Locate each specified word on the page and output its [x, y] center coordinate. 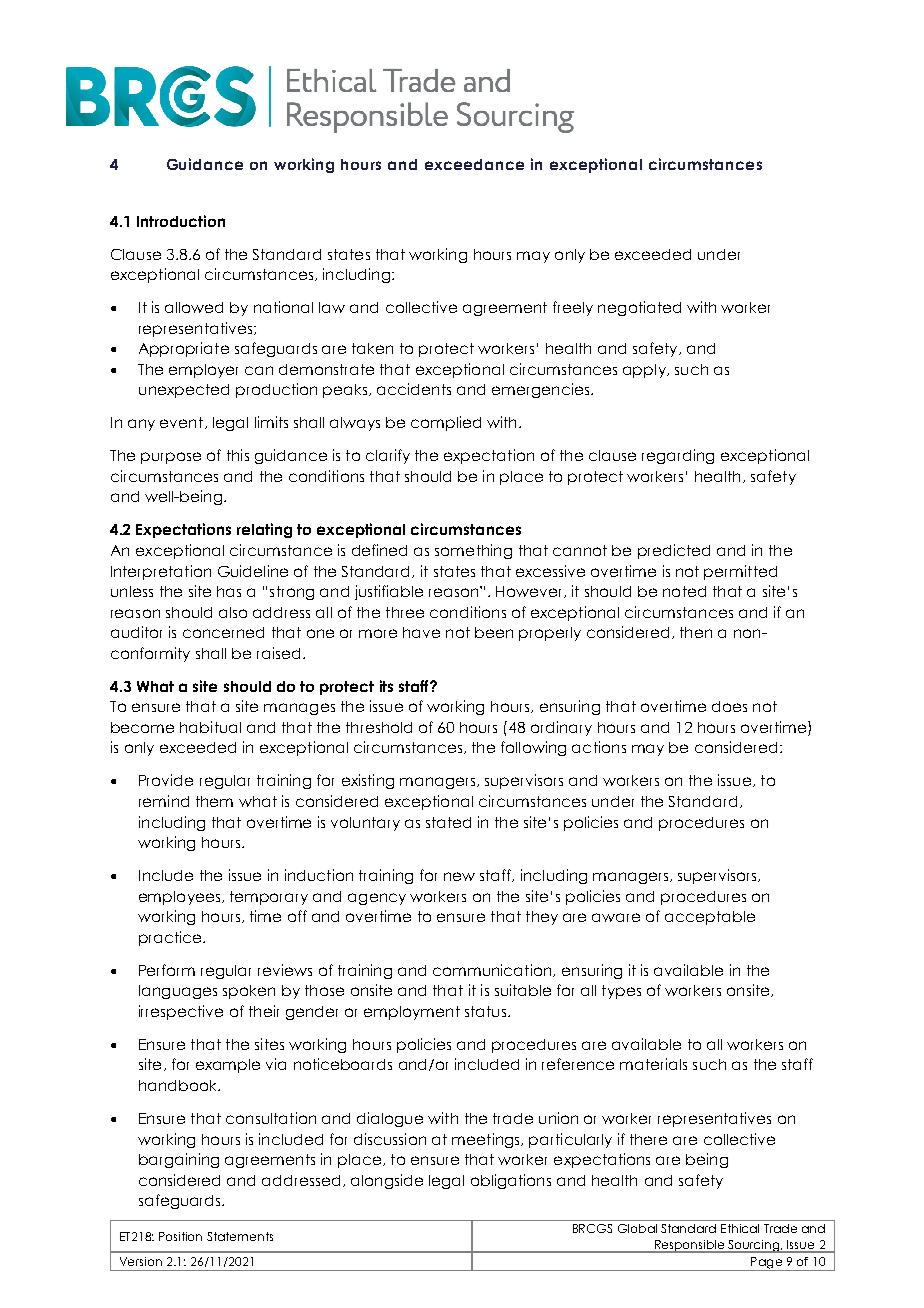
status [487, 1011]
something [473, 551]
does [729, 706]
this [238, 455]
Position [180, 1236]
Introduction [181, 221]
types [621, 992]
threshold [379, 727]
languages [178, 992]
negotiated [639, 308]
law [332, 307]
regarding [678, 456]
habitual [210, 727]
